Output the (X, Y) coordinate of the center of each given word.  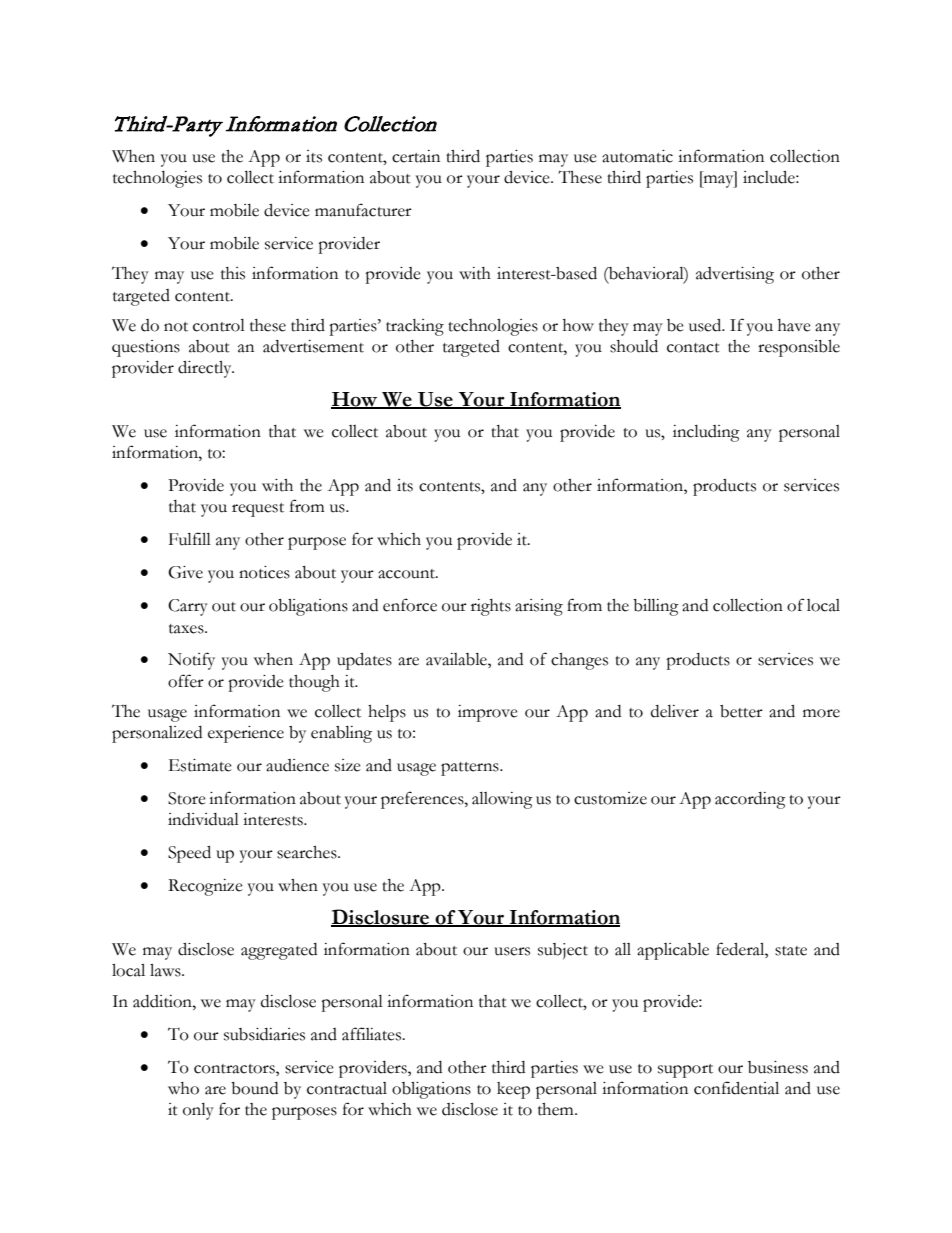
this (233, 273)
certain (416, 156)
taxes (187, 629)
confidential (736, 1088)
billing (656, 607)
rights (491, 607)
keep (513, 1090)
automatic (637, 156)
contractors (235, 1069)
